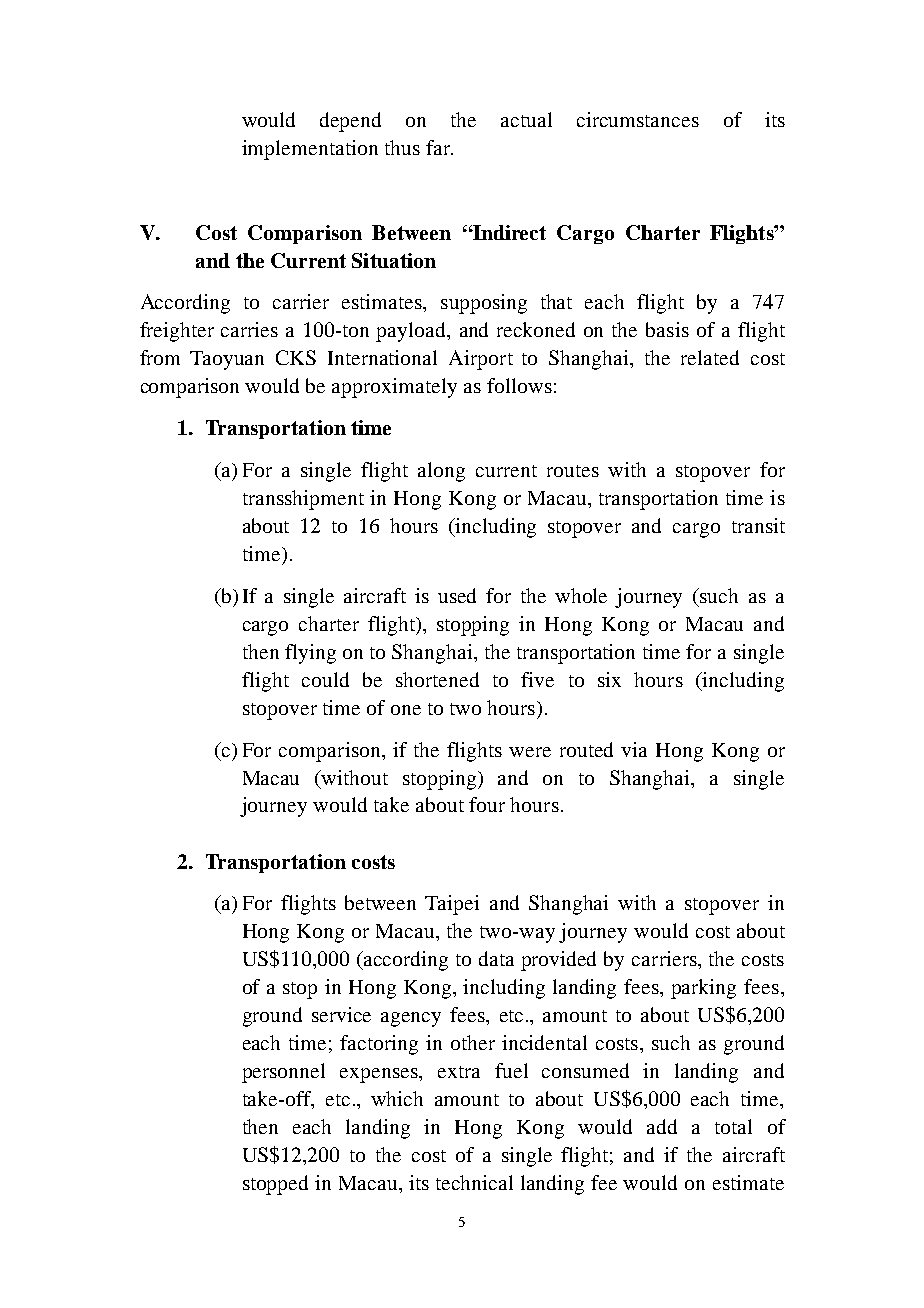 The width and height of the image is (924, 1308). What do you see at coordinates (437, 679) in the image?
I see `shortened` at bounding box center [437, 679].
